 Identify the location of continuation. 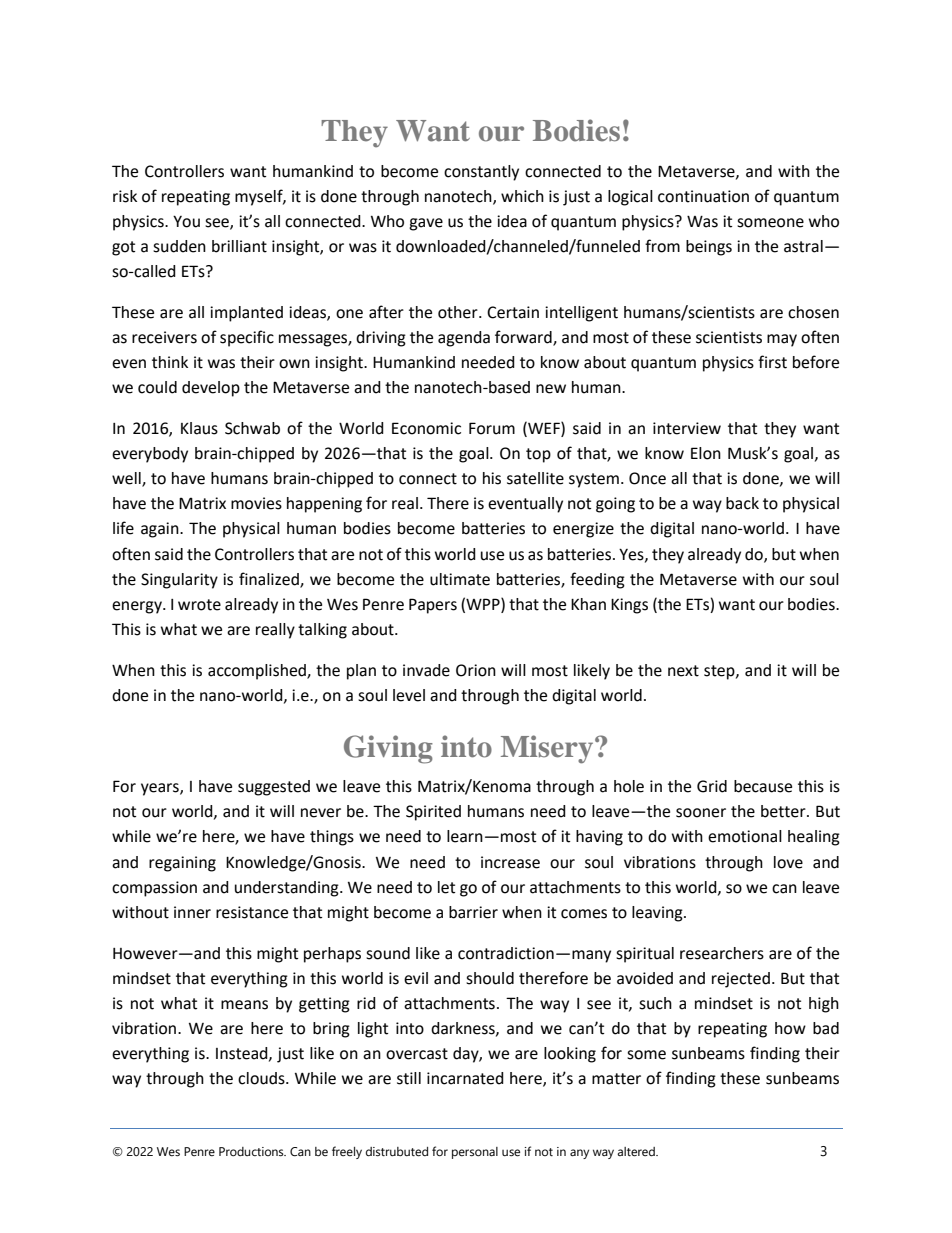
(703, 196).
